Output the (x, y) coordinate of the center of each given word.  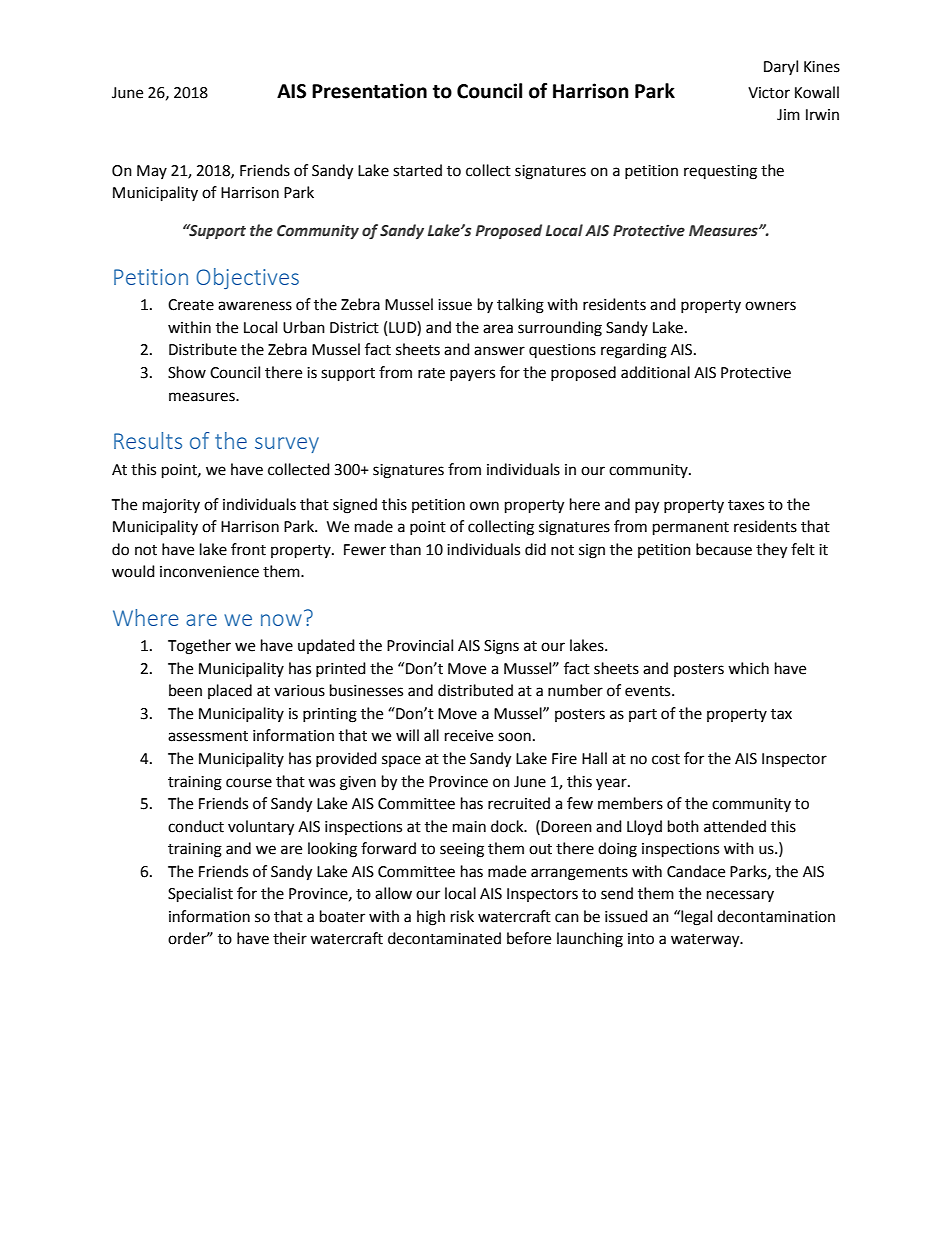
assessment (208, 736)
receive (469, 736)
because (724, 549)
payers (472, 375)
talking (520, 306)
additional (655, 372)
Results (148, 440)
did (535, 549)
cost (666, 759)
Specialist (200, 895)
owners (770, 306)
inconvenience (209, 572)
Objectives (247, 278)
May (152, 172)
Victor (769, 93)
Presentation (369, 91)
